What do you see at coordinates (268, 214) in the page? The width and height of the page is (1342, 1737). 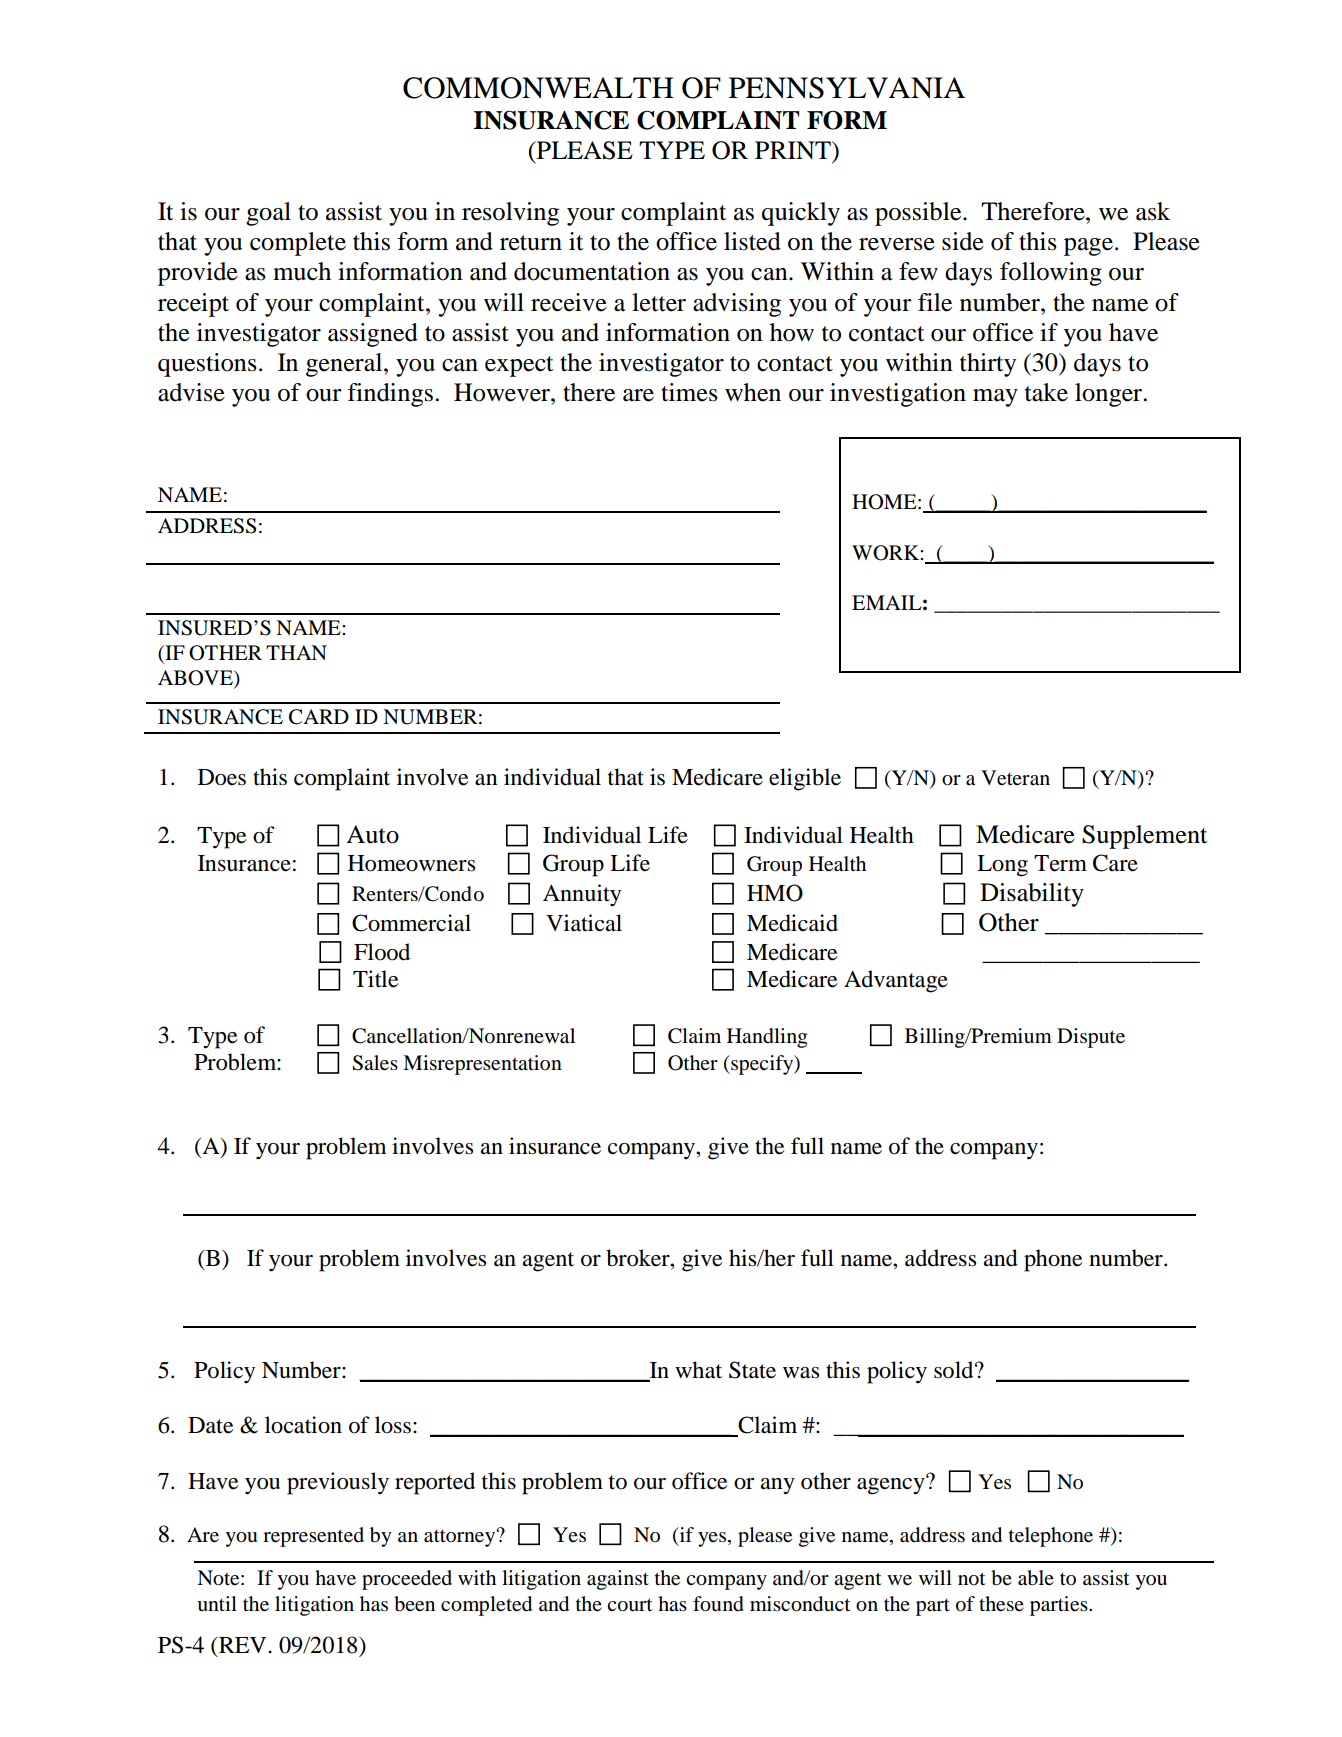 I see `goal` at bounding box center [268, 214].
